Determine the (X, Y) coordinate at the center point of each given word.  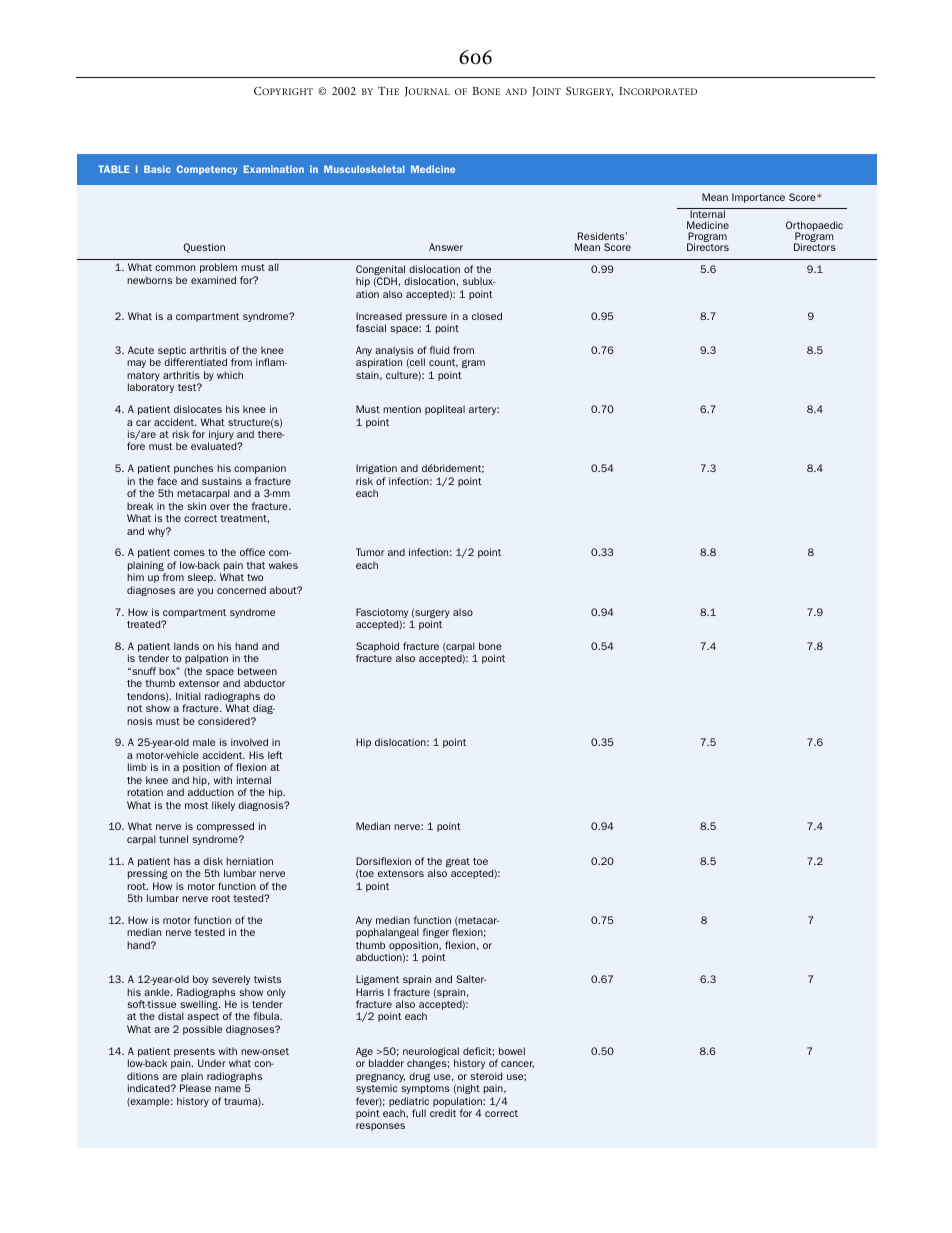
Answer (446, 247)
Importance (758, 198)
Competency (207, 170)
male (204, 742)
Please (195, 1088)
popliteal (445, 410)
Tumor (370, 552)
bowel (512, 1051)
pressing (148, 874)
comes (189, 553)
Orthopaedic (814, 227)
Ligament (377, 980)
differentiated (195, 362)
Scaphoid (377, 648)
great (458, 862)
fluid (439, 350)
